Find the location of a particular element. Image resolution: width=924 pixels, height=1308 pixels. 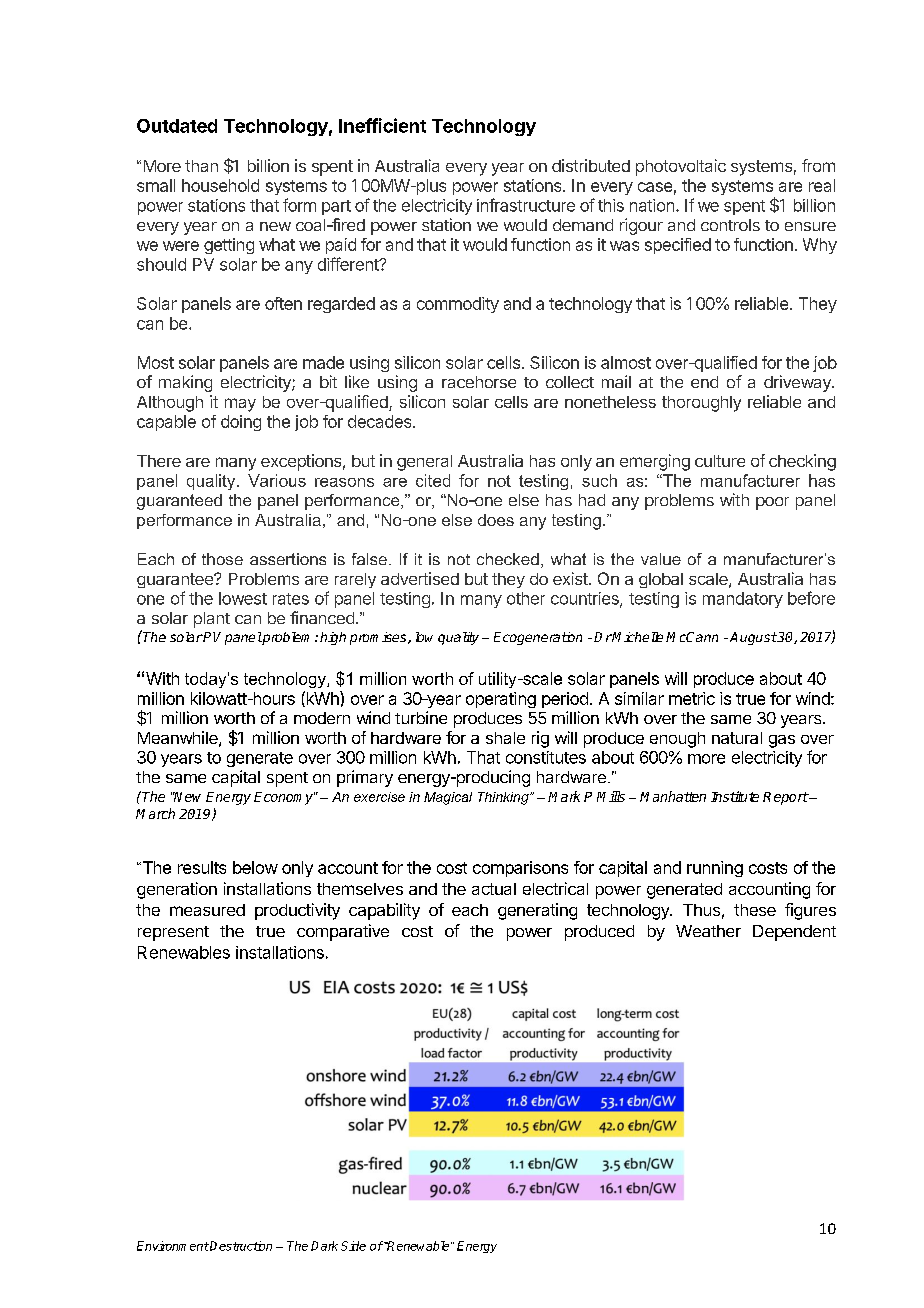

operating is located at coordinates (501, 700).
